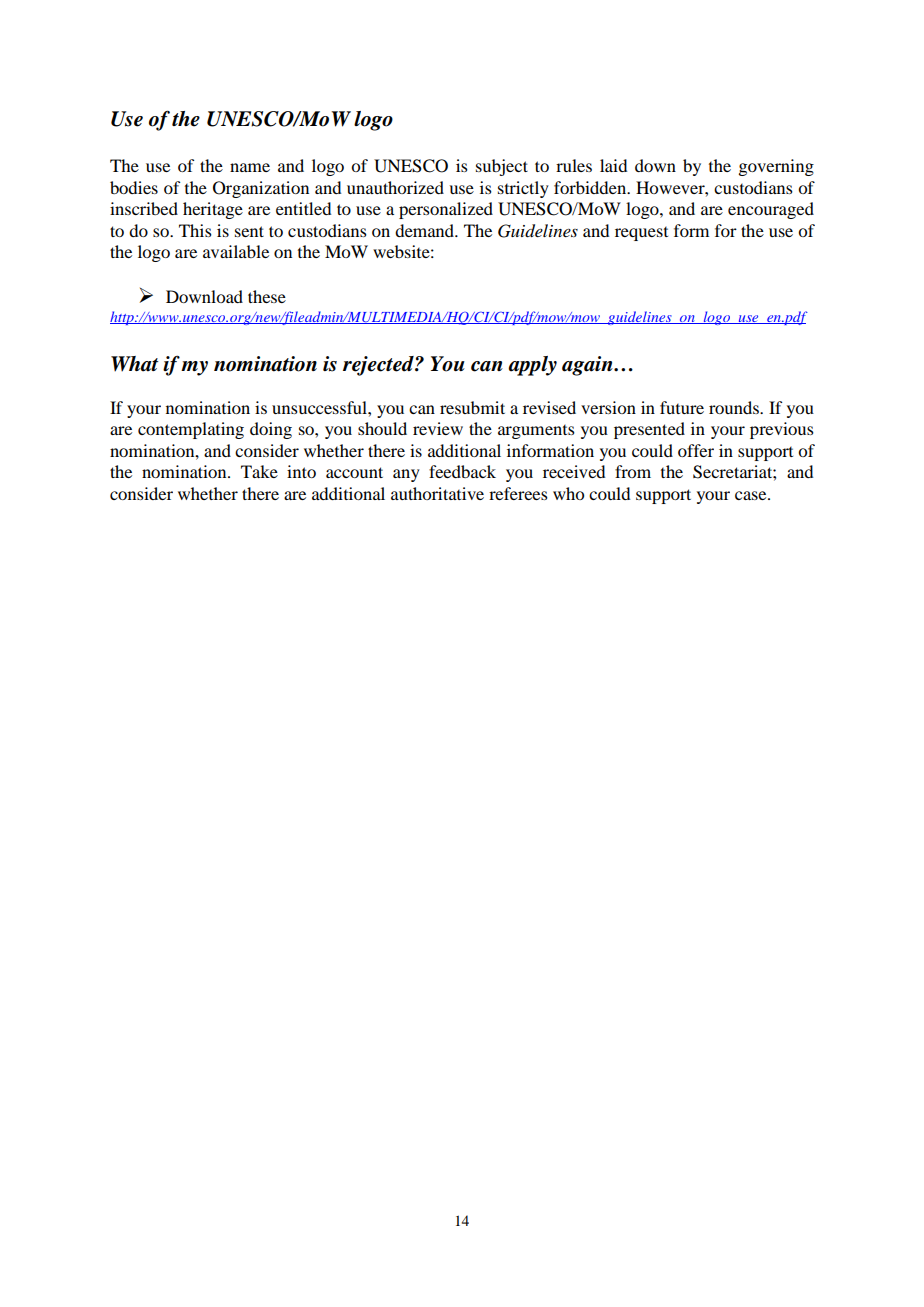 The height and width of the image is (1307, 924). Describe the element at coordinates (776, 167) in the image. I see `governing` at that location.
